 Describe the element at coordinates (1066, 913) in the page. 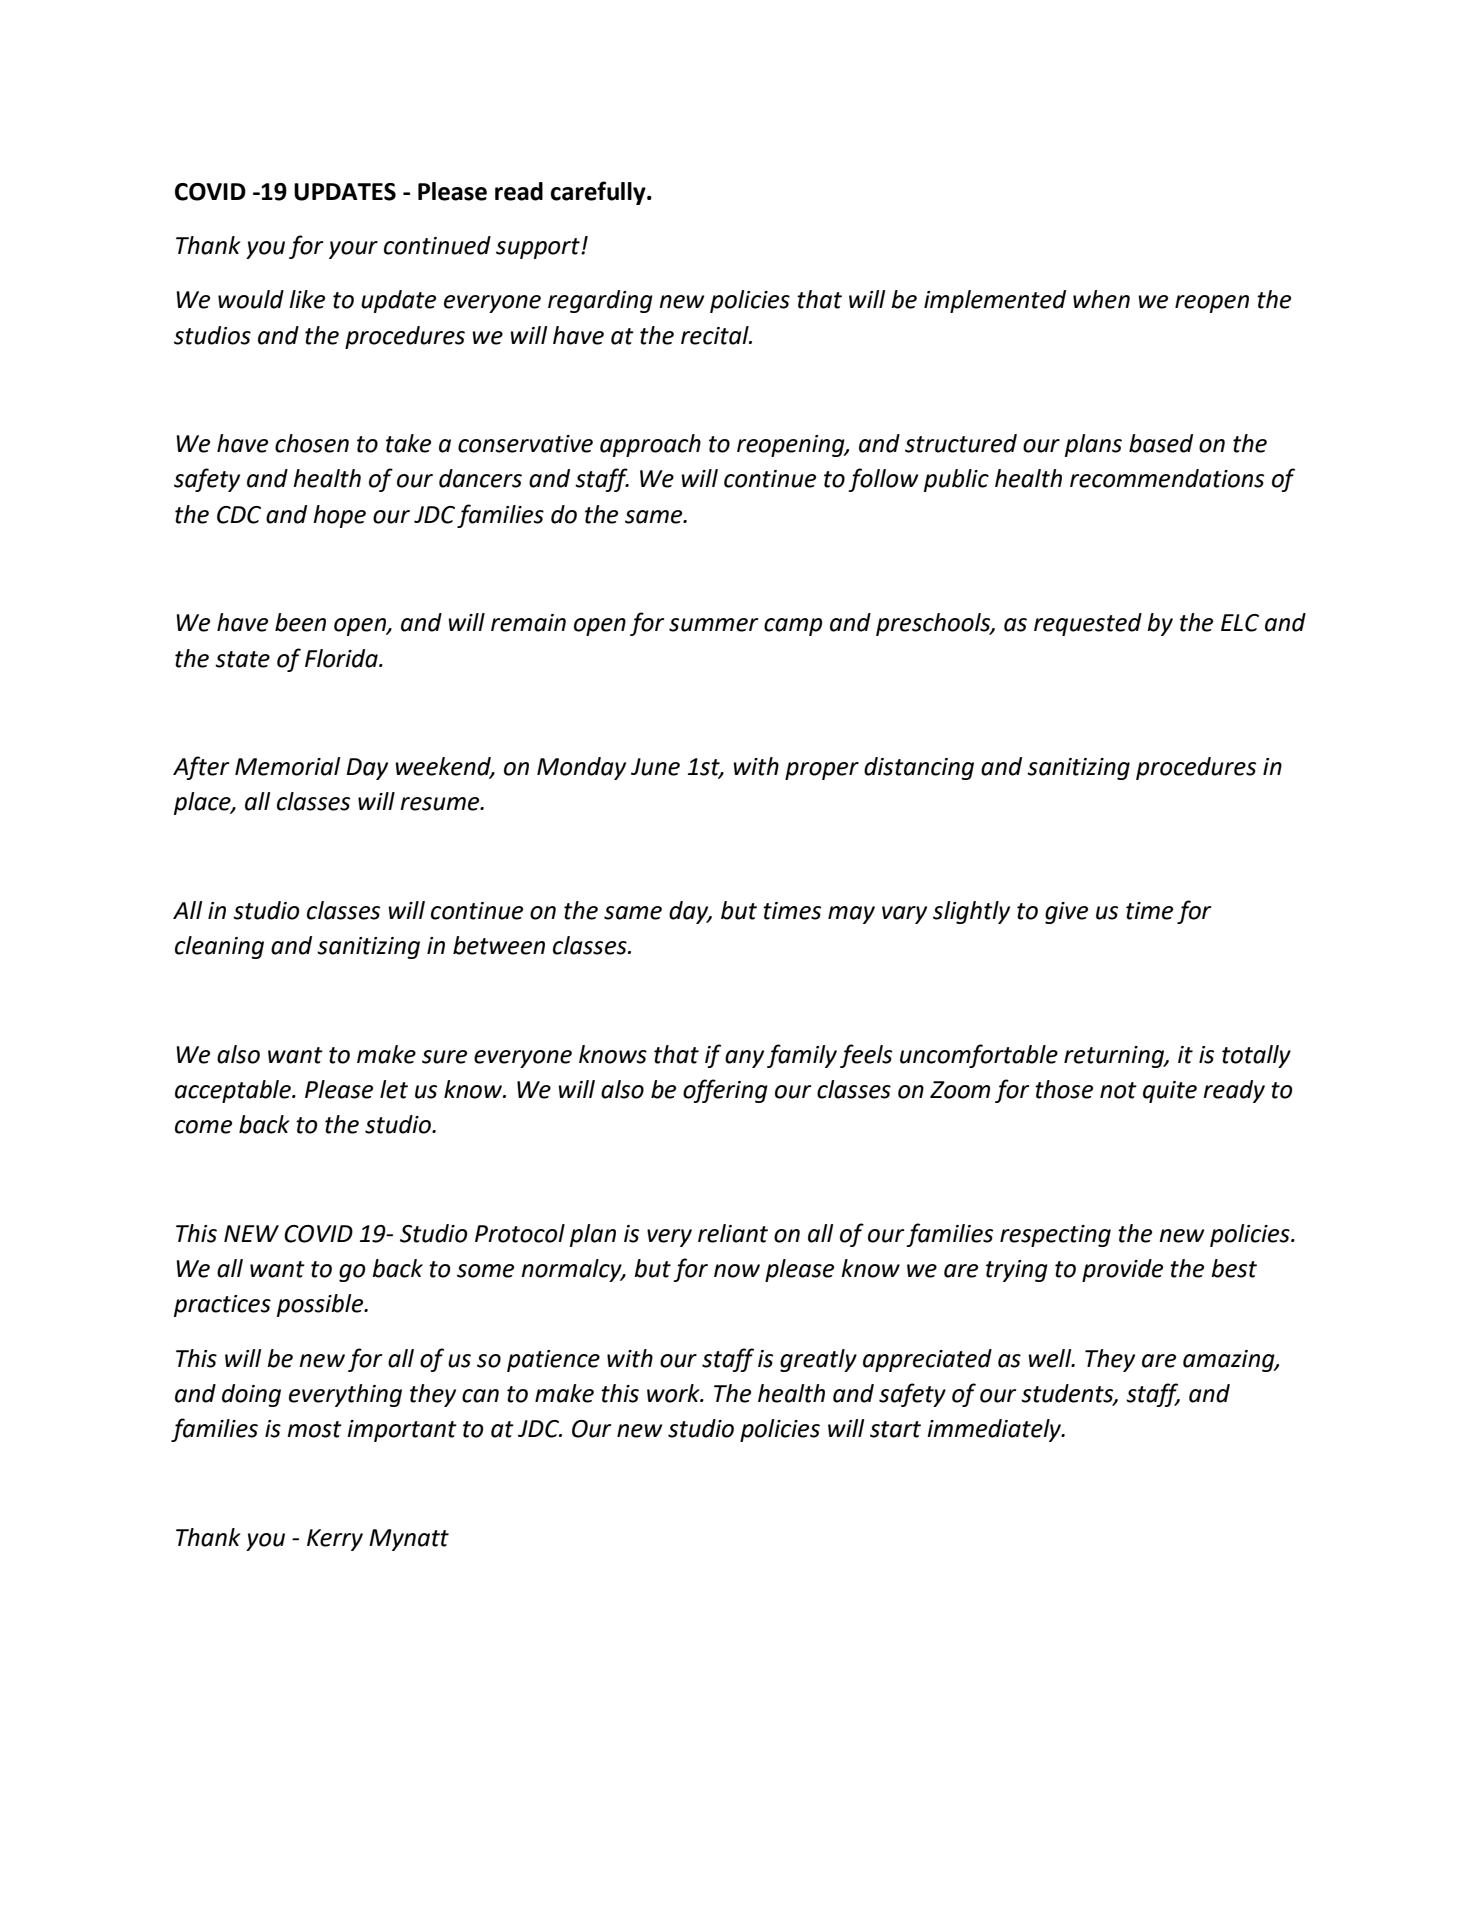

I see `give` at that location.
